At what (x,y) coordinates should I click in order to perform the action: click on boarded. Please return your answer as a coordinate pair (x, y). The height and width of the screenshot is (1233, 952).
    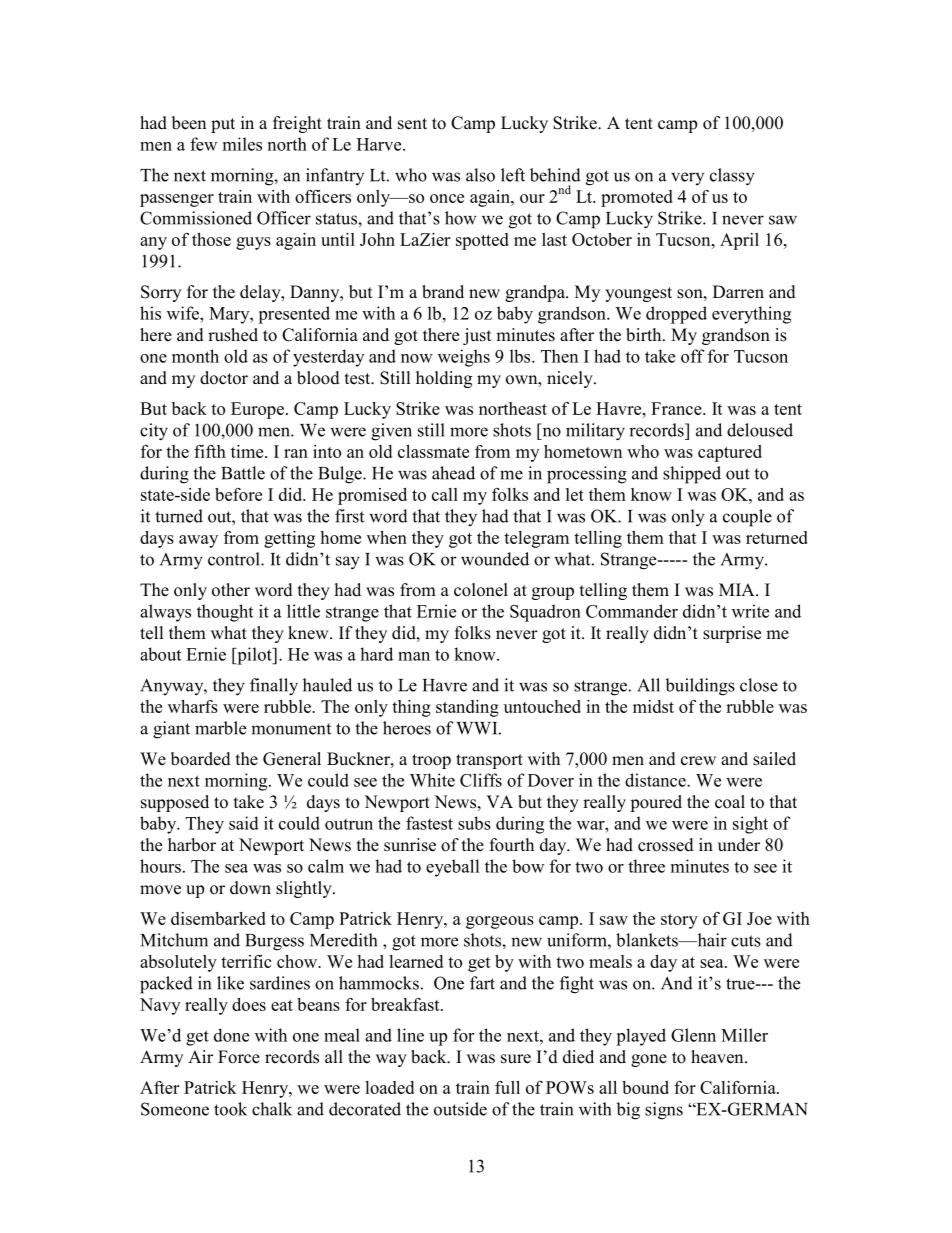
    Looking at the image, I should click on (201, 759).
